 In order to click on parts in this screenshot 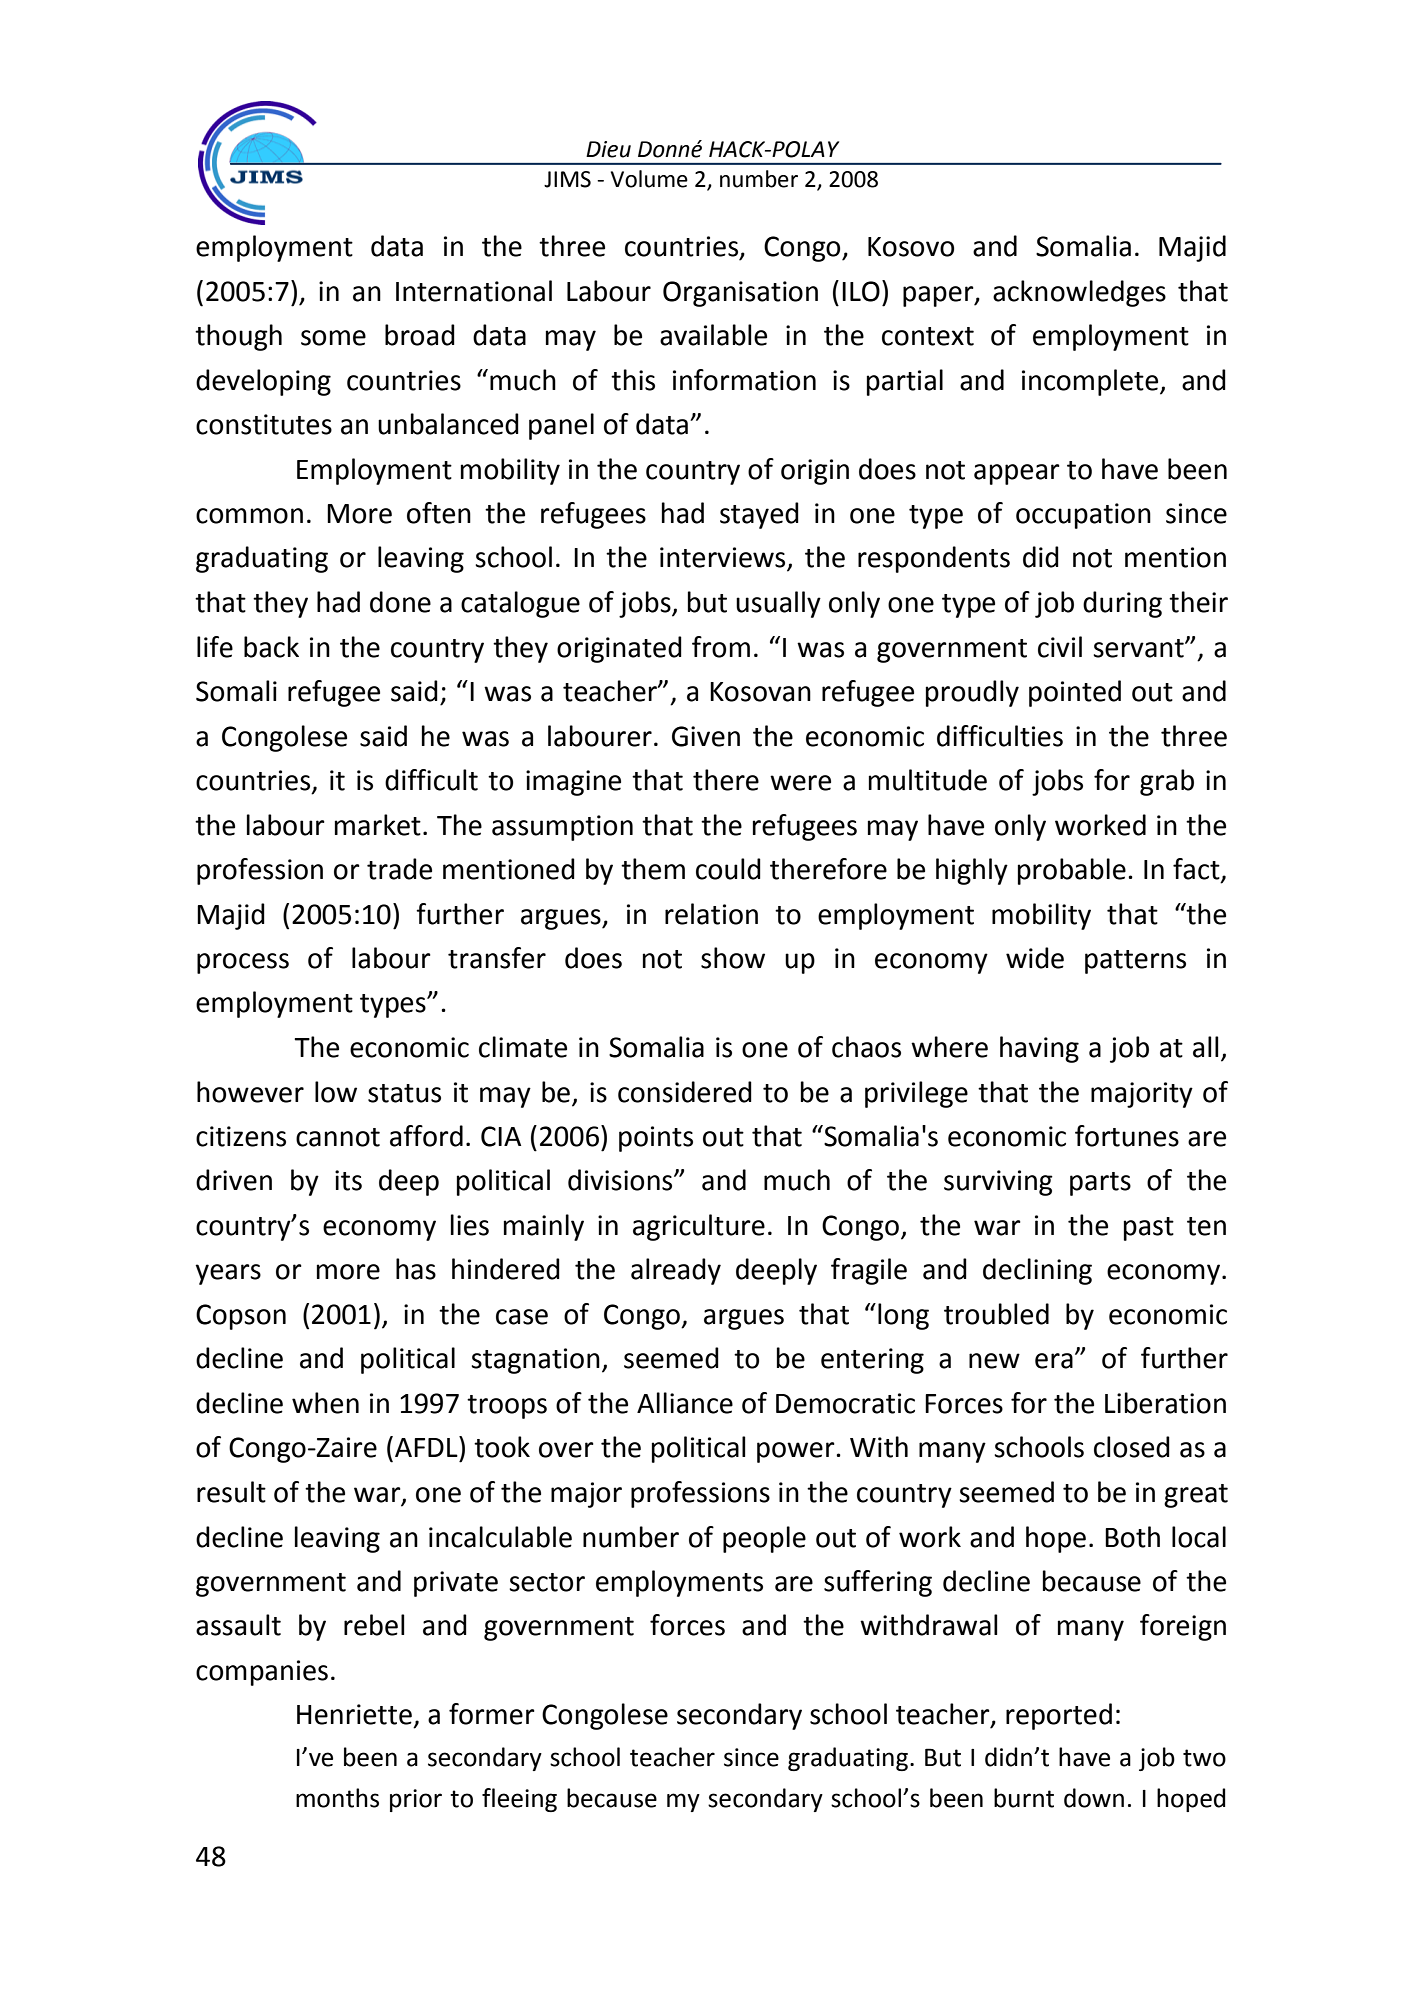, I will do `click(1100, 1184)`.
